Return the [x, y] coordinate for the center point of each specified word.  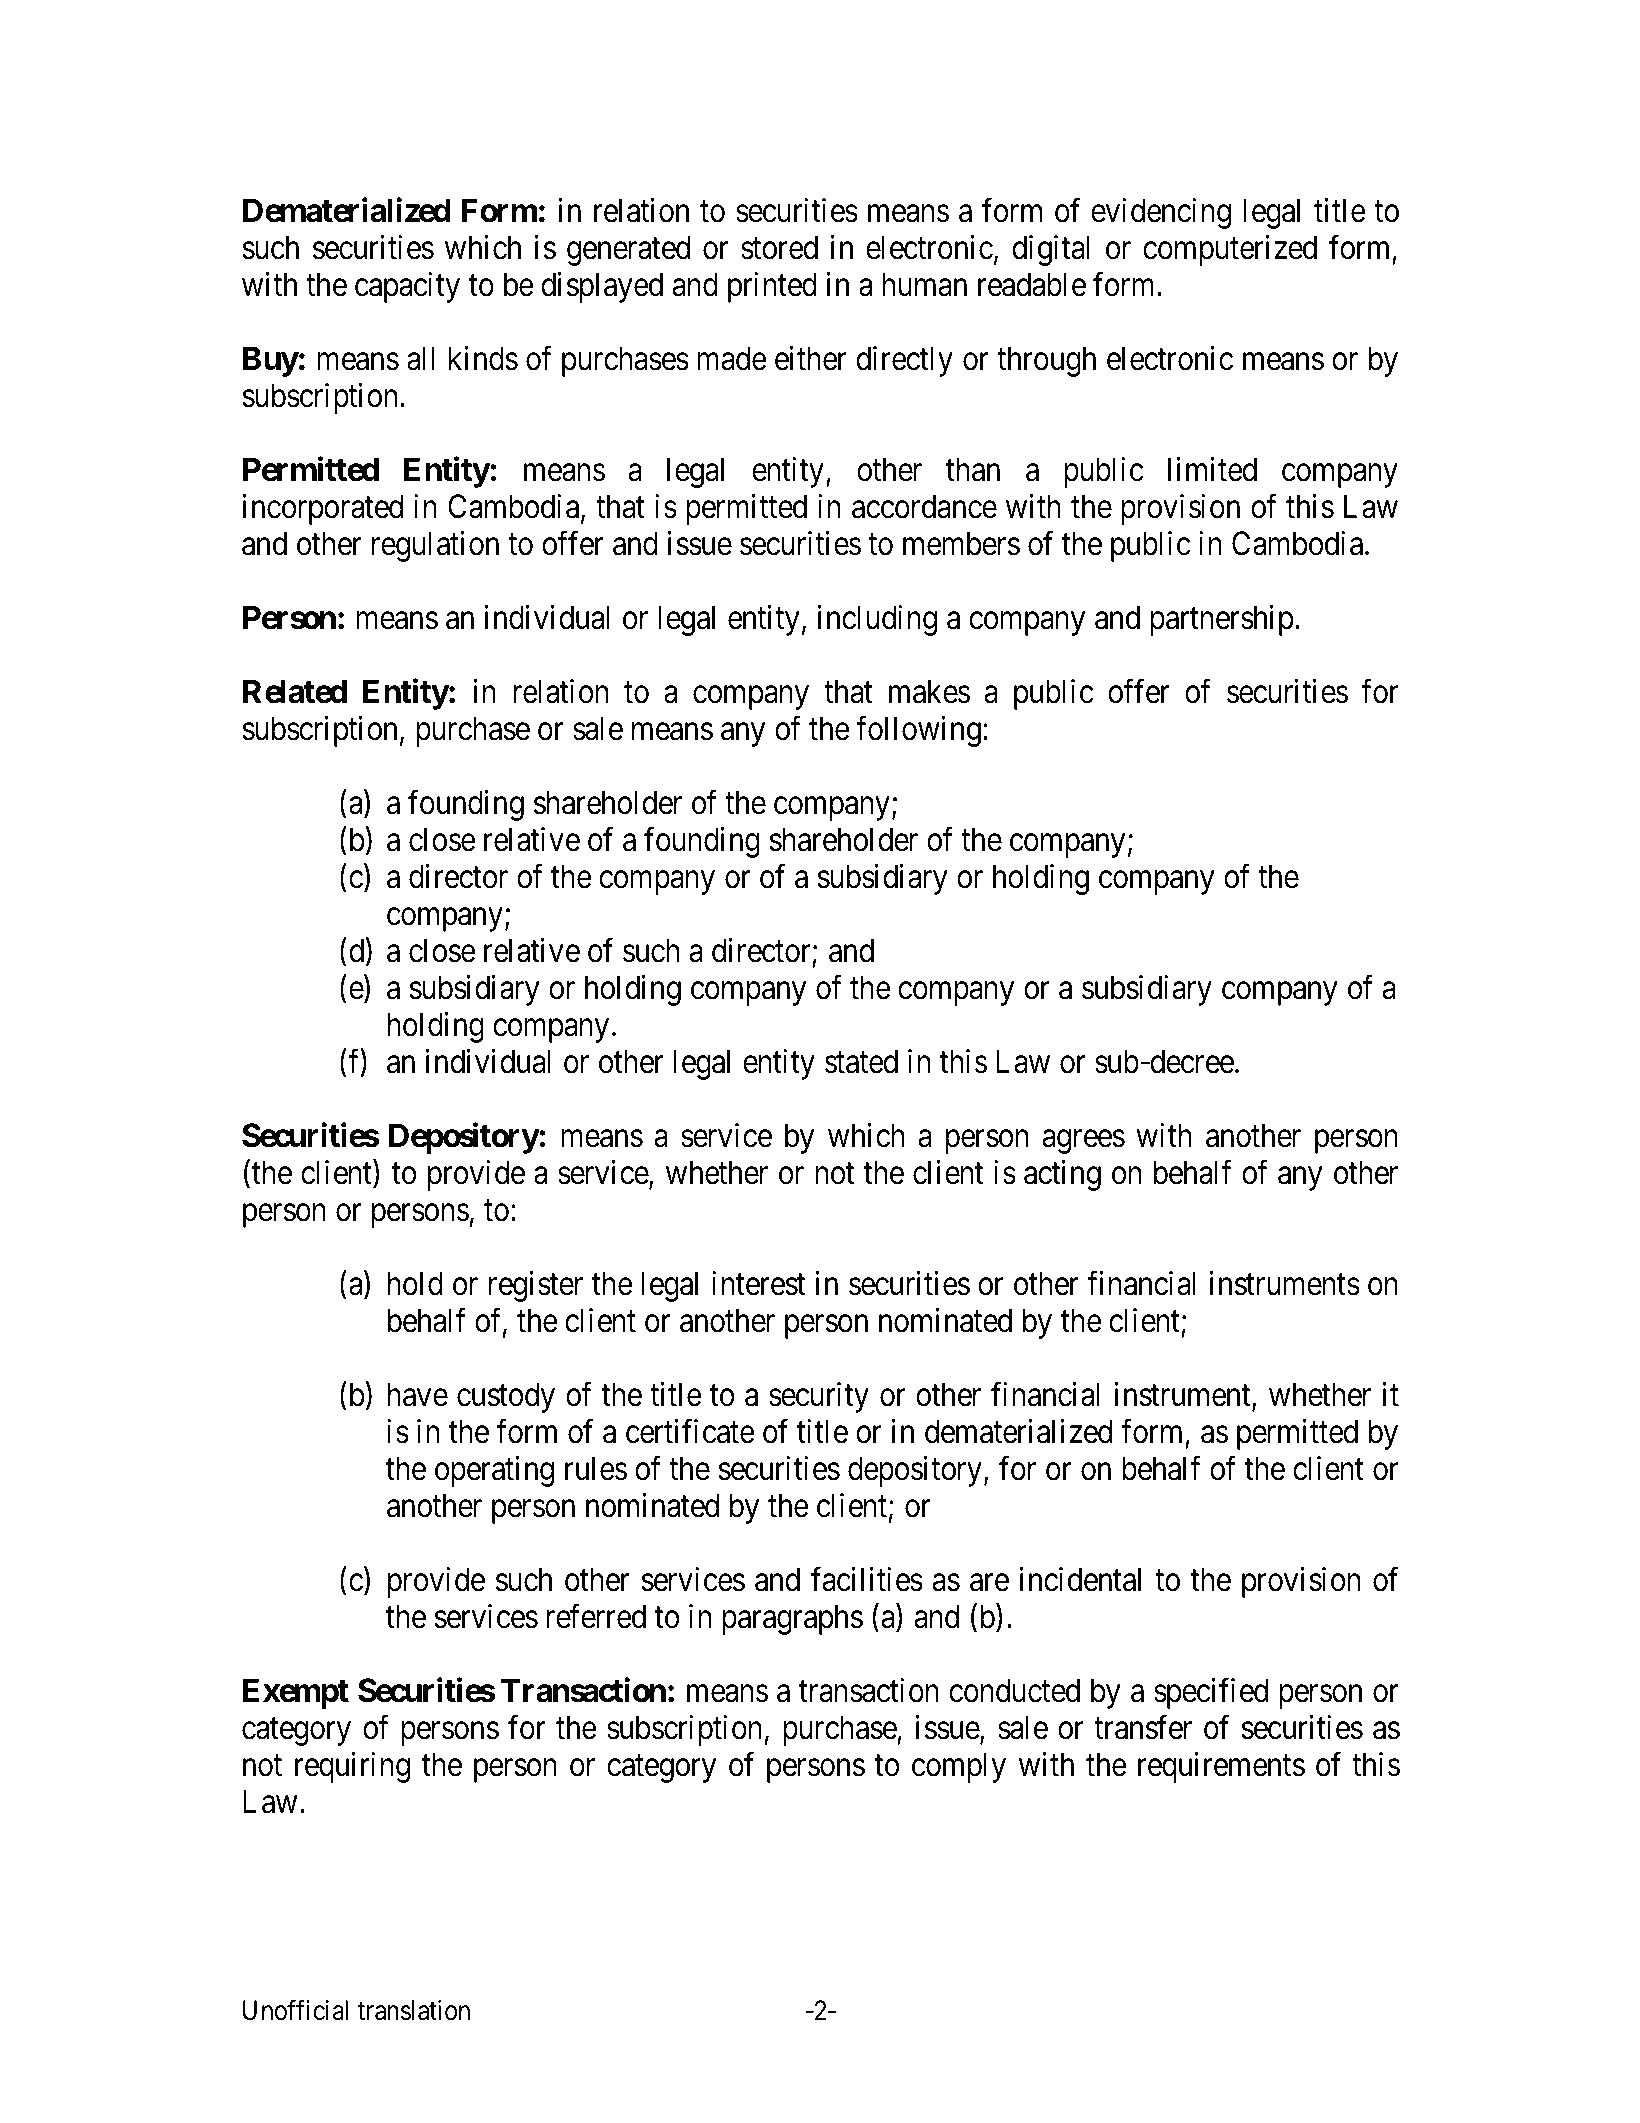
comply [959, 1767]
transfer [1143, 1727]
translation [414, 2010]
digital [1051, 250]
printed [772, 287]
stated [861, 1061]
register [536, 1286]
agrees [1083, 1142]
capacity [407, 287]
